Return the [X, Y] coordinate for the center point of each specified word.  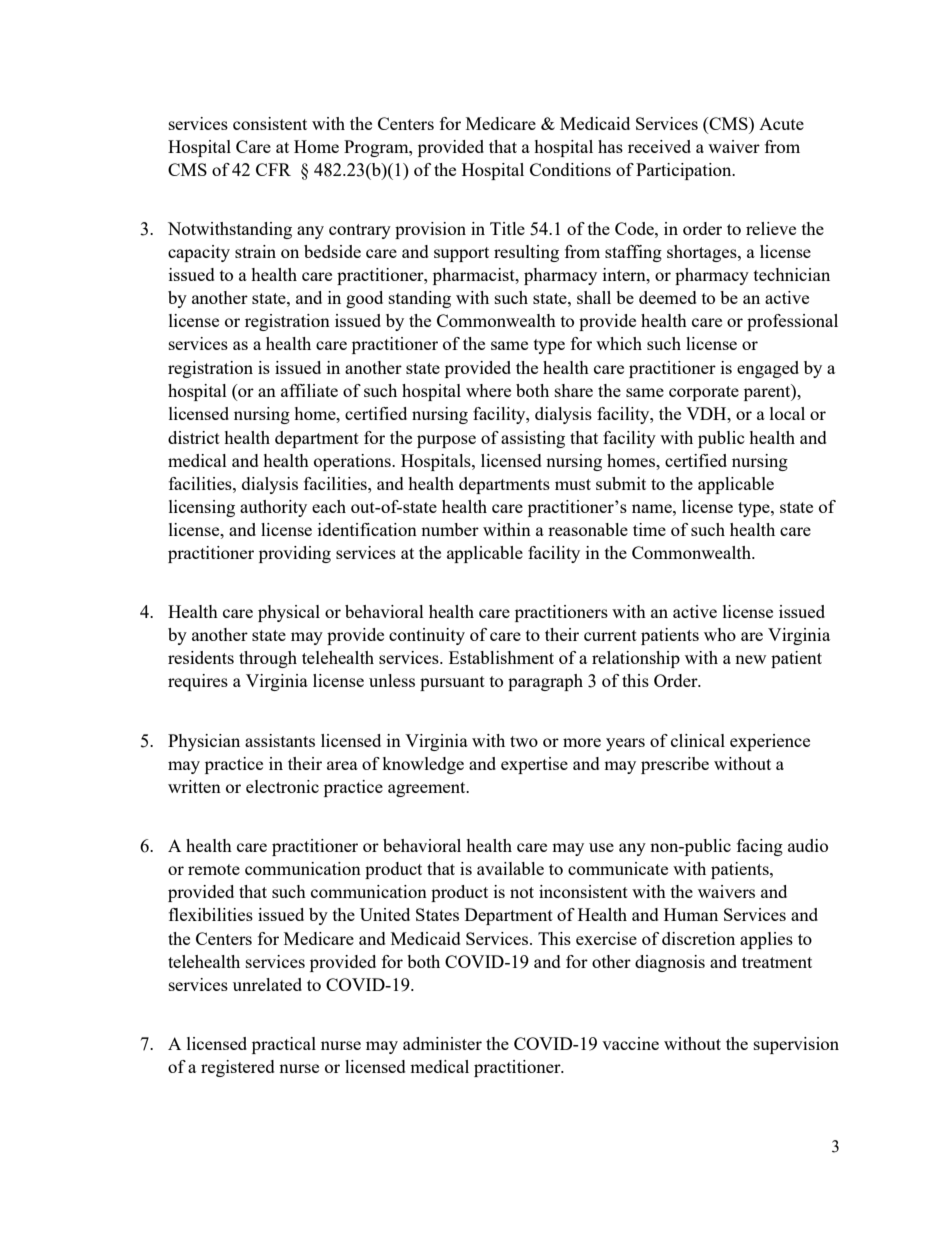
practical [284, 1045]
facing [760, 847]
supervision [796, 1045]
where [488, 390]
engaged [768, 369]
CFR [273, 169]
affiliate [309, 390]
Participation [685, 171]
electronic [282, 786]
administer [442, 1043]
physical [289, 613]
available [510, 868]
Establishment [501, 657]
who [720, 634]
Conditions [570, 169]
